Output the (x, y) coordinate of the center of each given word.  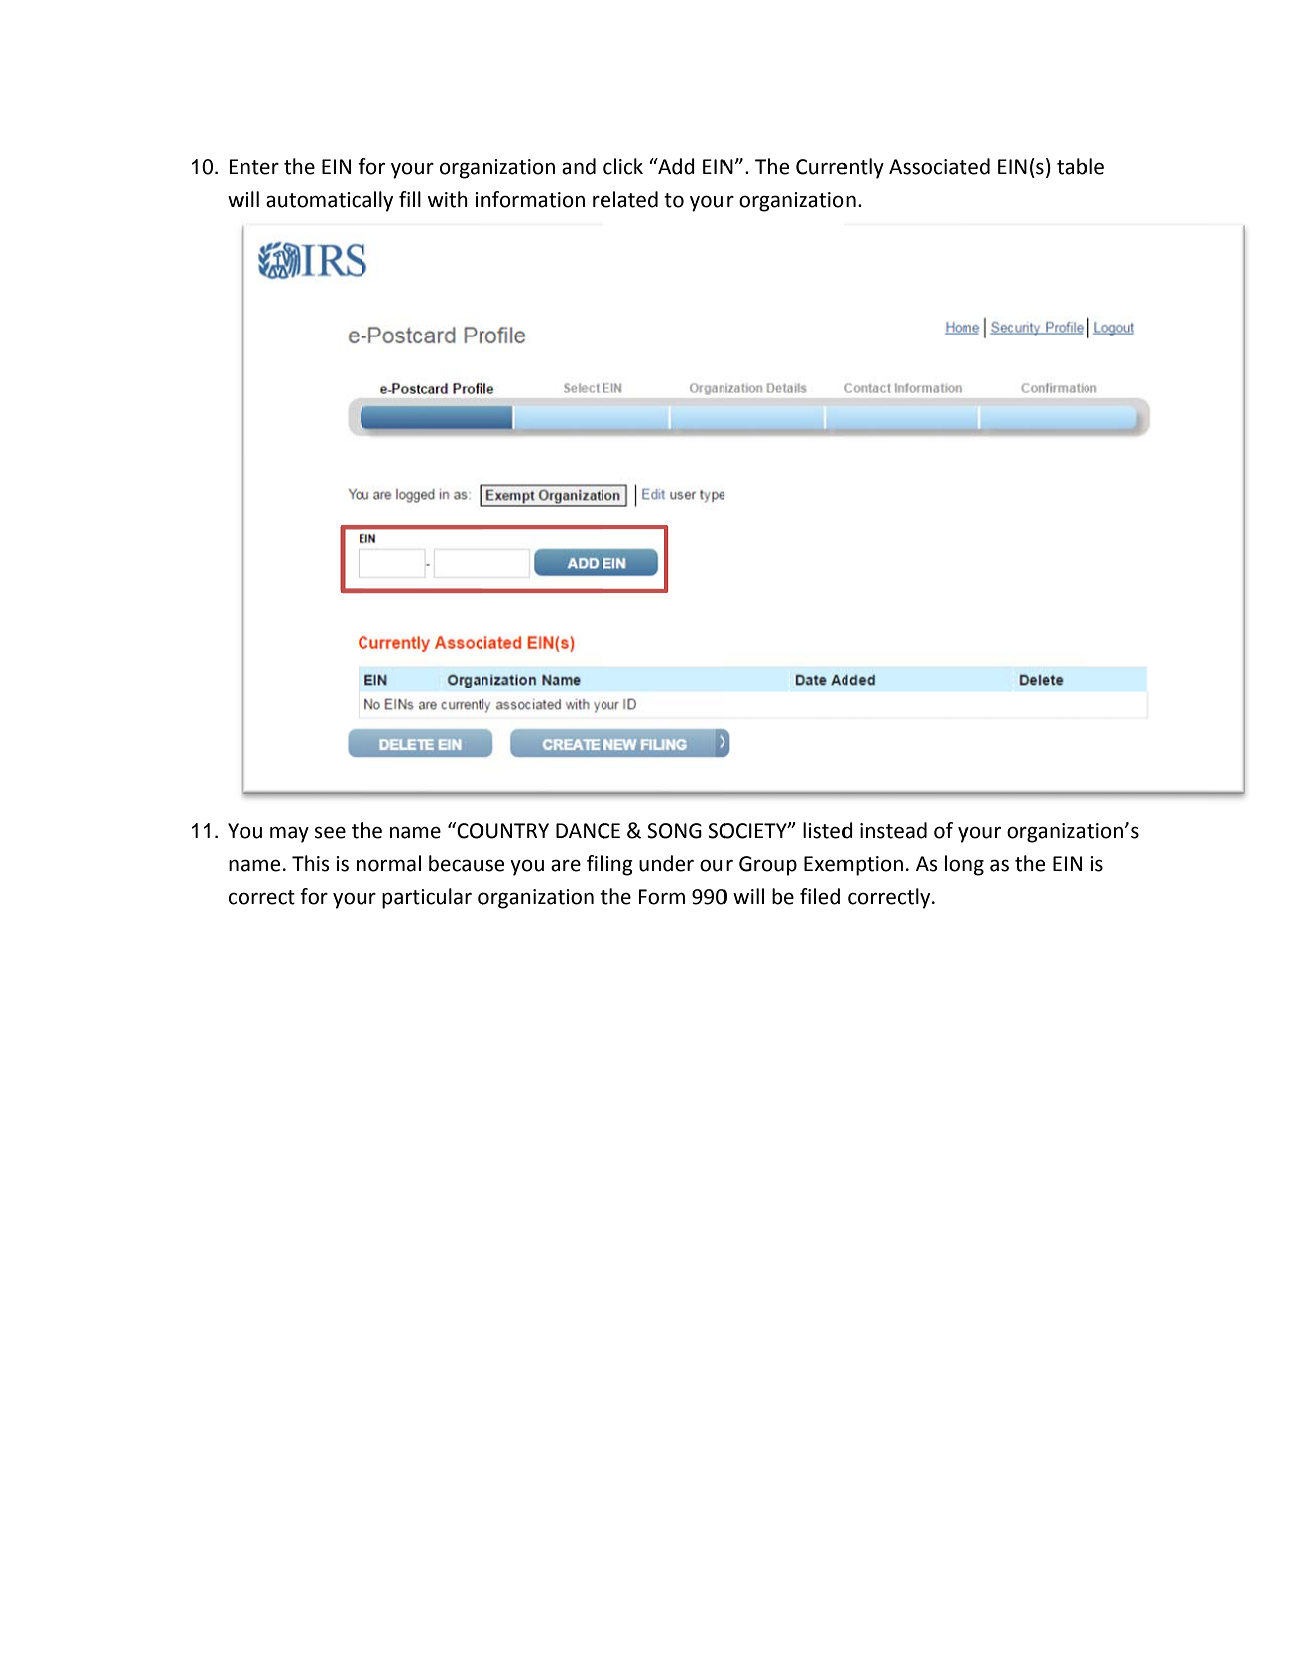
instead (893, 830)
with (448, 199)
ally (377, 201)
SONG (674, 831)
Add (675, 166)
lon (958, 863)
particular (427, 898)
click (623, 166)
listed (828, 830)
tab (1072, 166)
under (666, 863)
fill (410, 199)
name (415, 832)
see (330, 832)
